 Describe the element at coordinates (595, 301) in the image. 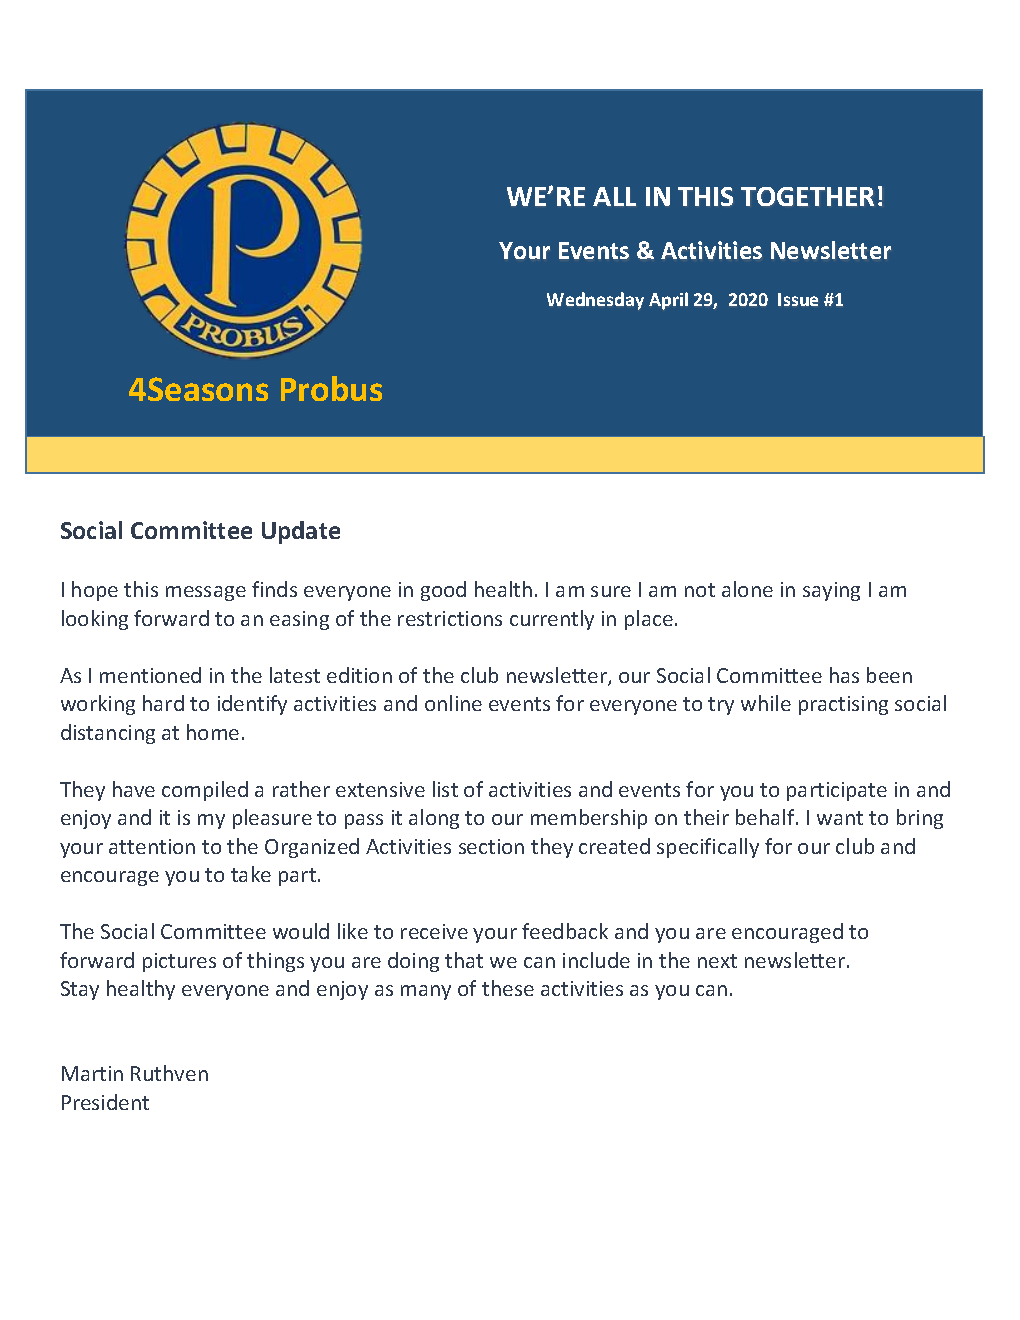

I see `Wednesday` at that location.
